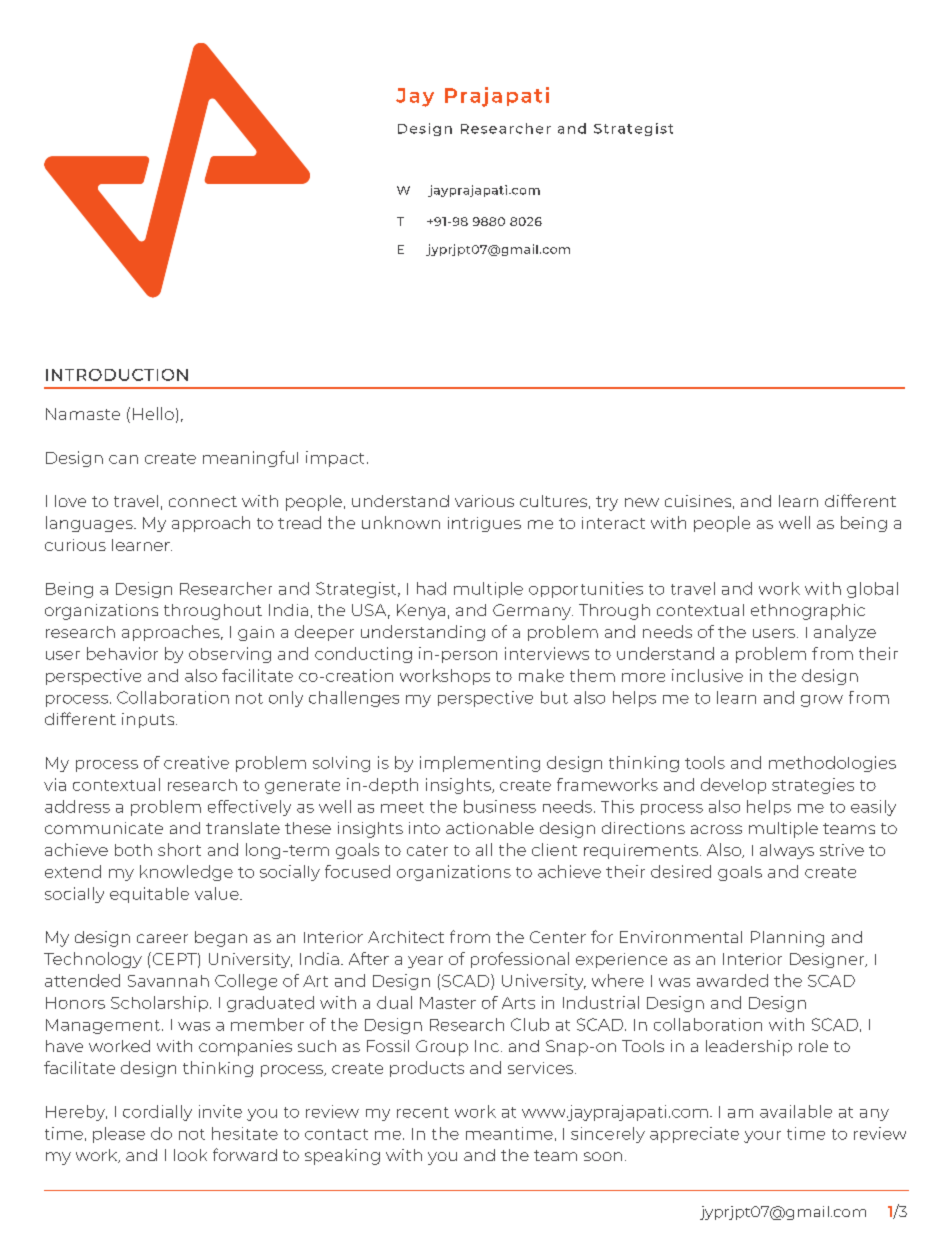 Image resolution: width=952 pixels, height=1233 pixels. Describe the element at coordinates (421, 612) in the screenshot. I see `Kenya` at that location.
